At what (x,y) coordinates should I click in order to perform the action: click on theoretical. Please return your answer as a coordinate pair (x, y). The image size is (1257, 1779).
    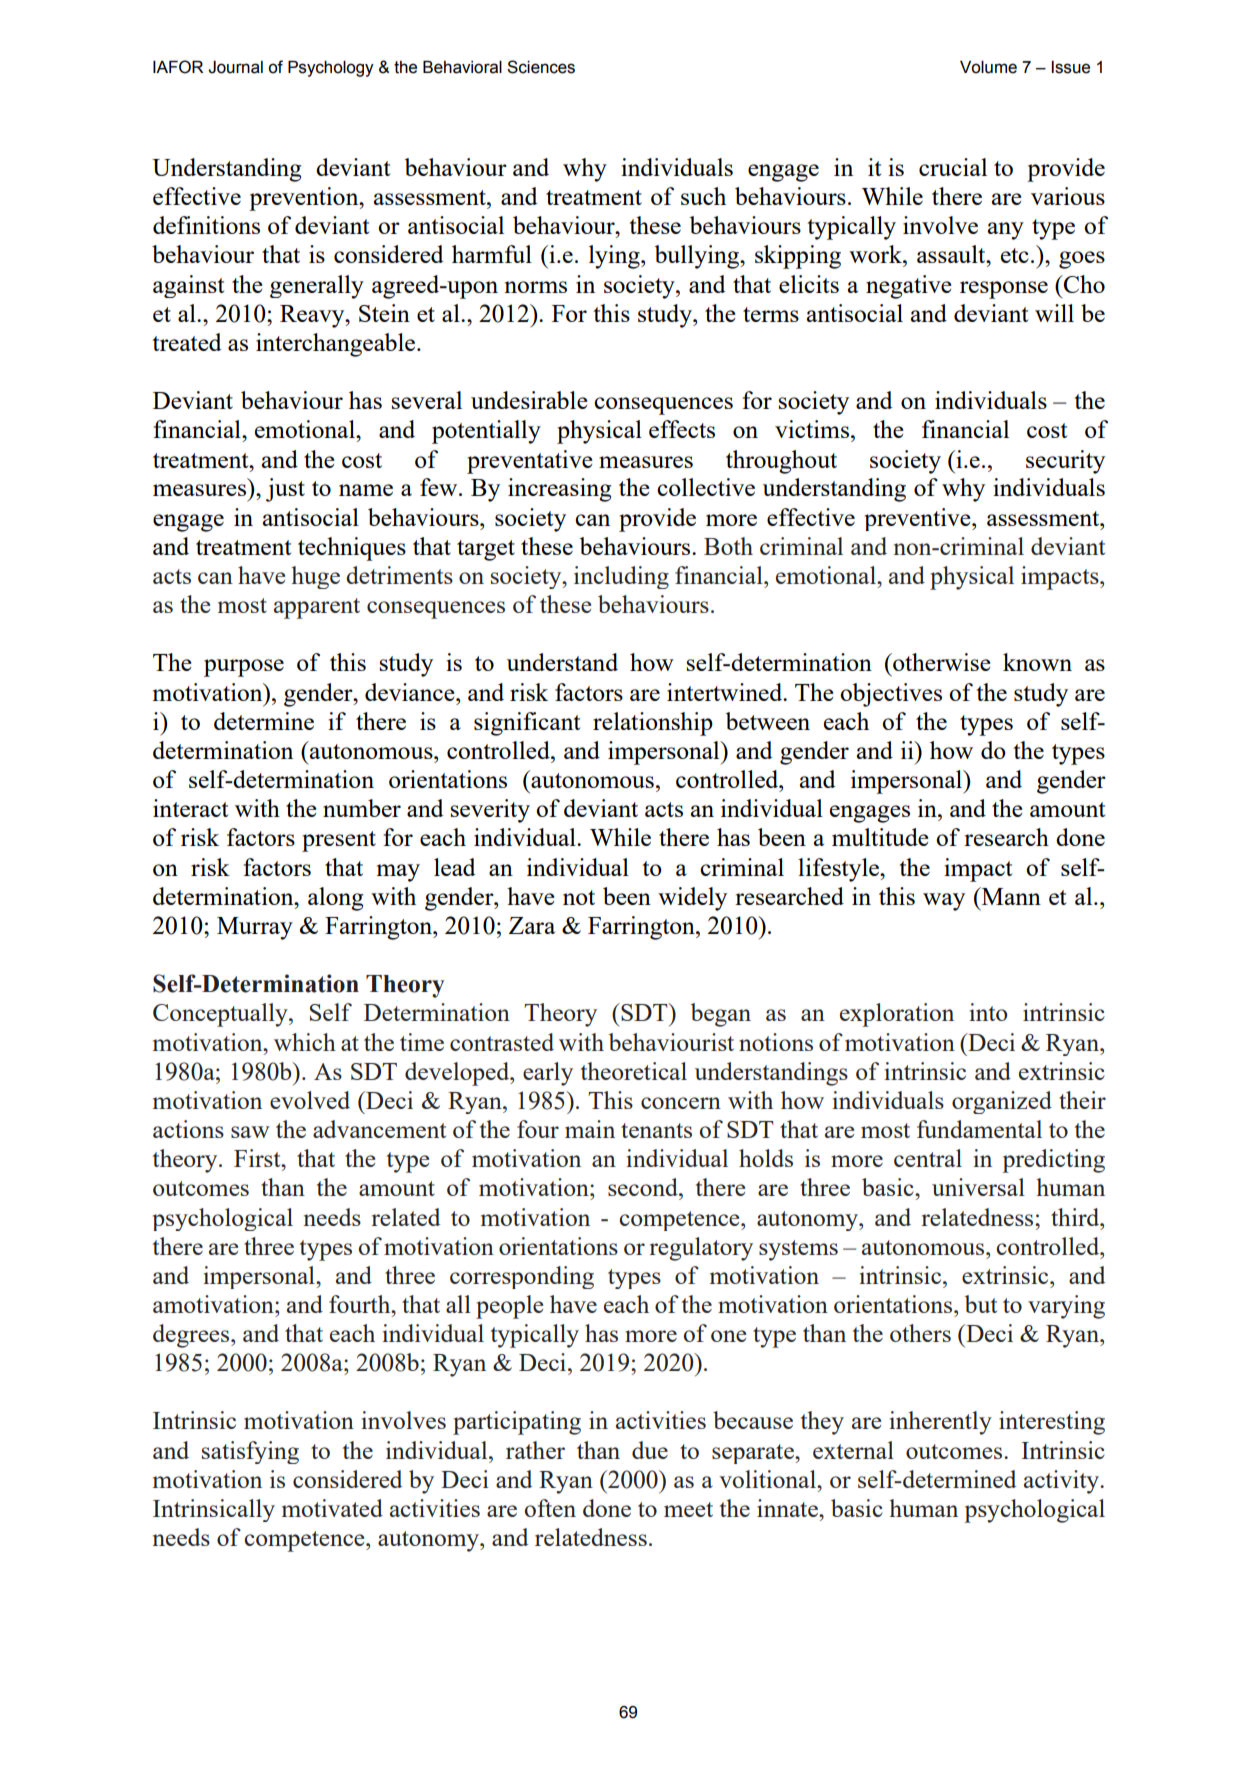
    Looking at the image, I should click on (634, 1071).
